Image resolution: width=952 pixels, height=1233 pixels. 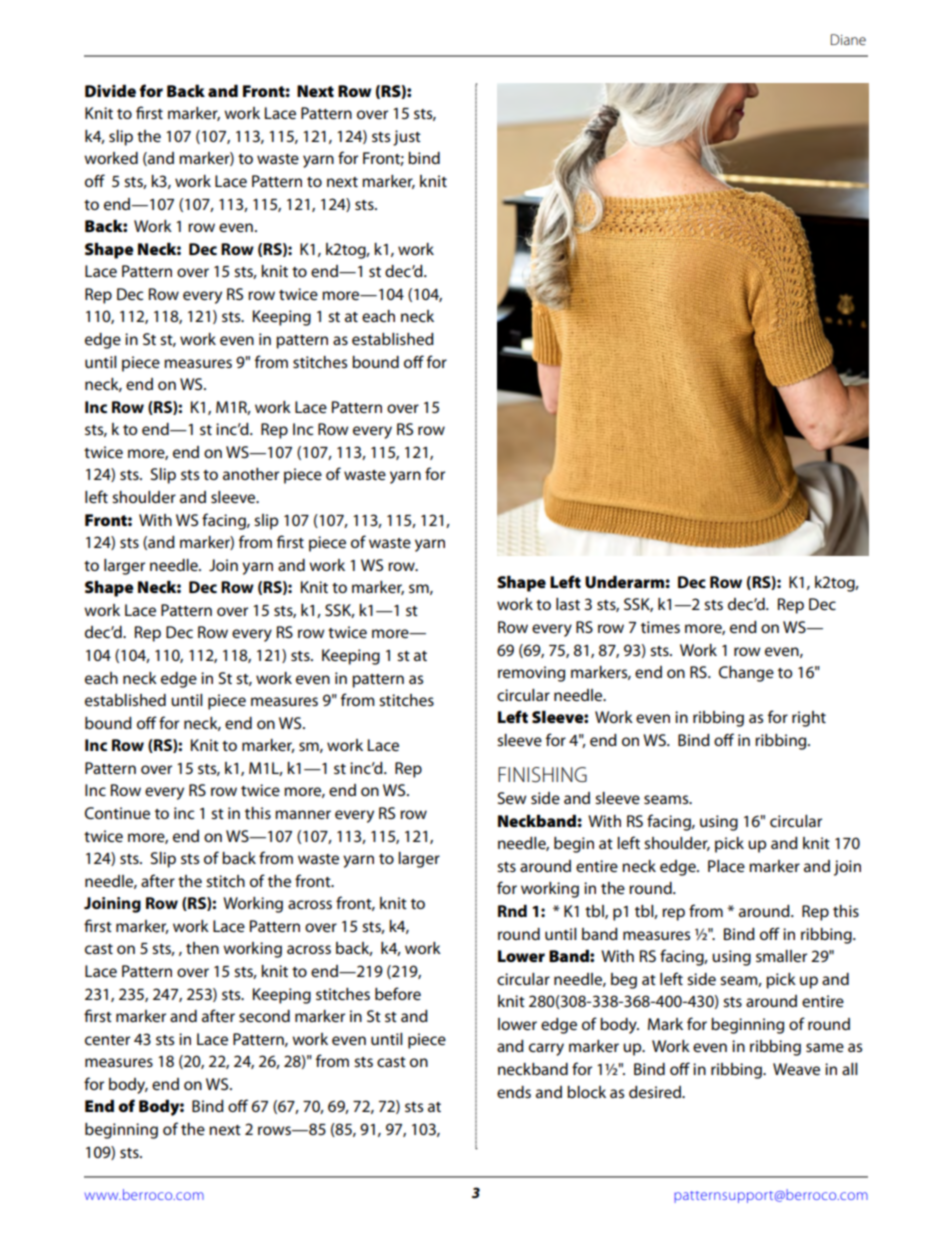 What do you see at coordinates (264, 1016) in the screenshot?
I see `second` at bounding box center [264, 1016].
